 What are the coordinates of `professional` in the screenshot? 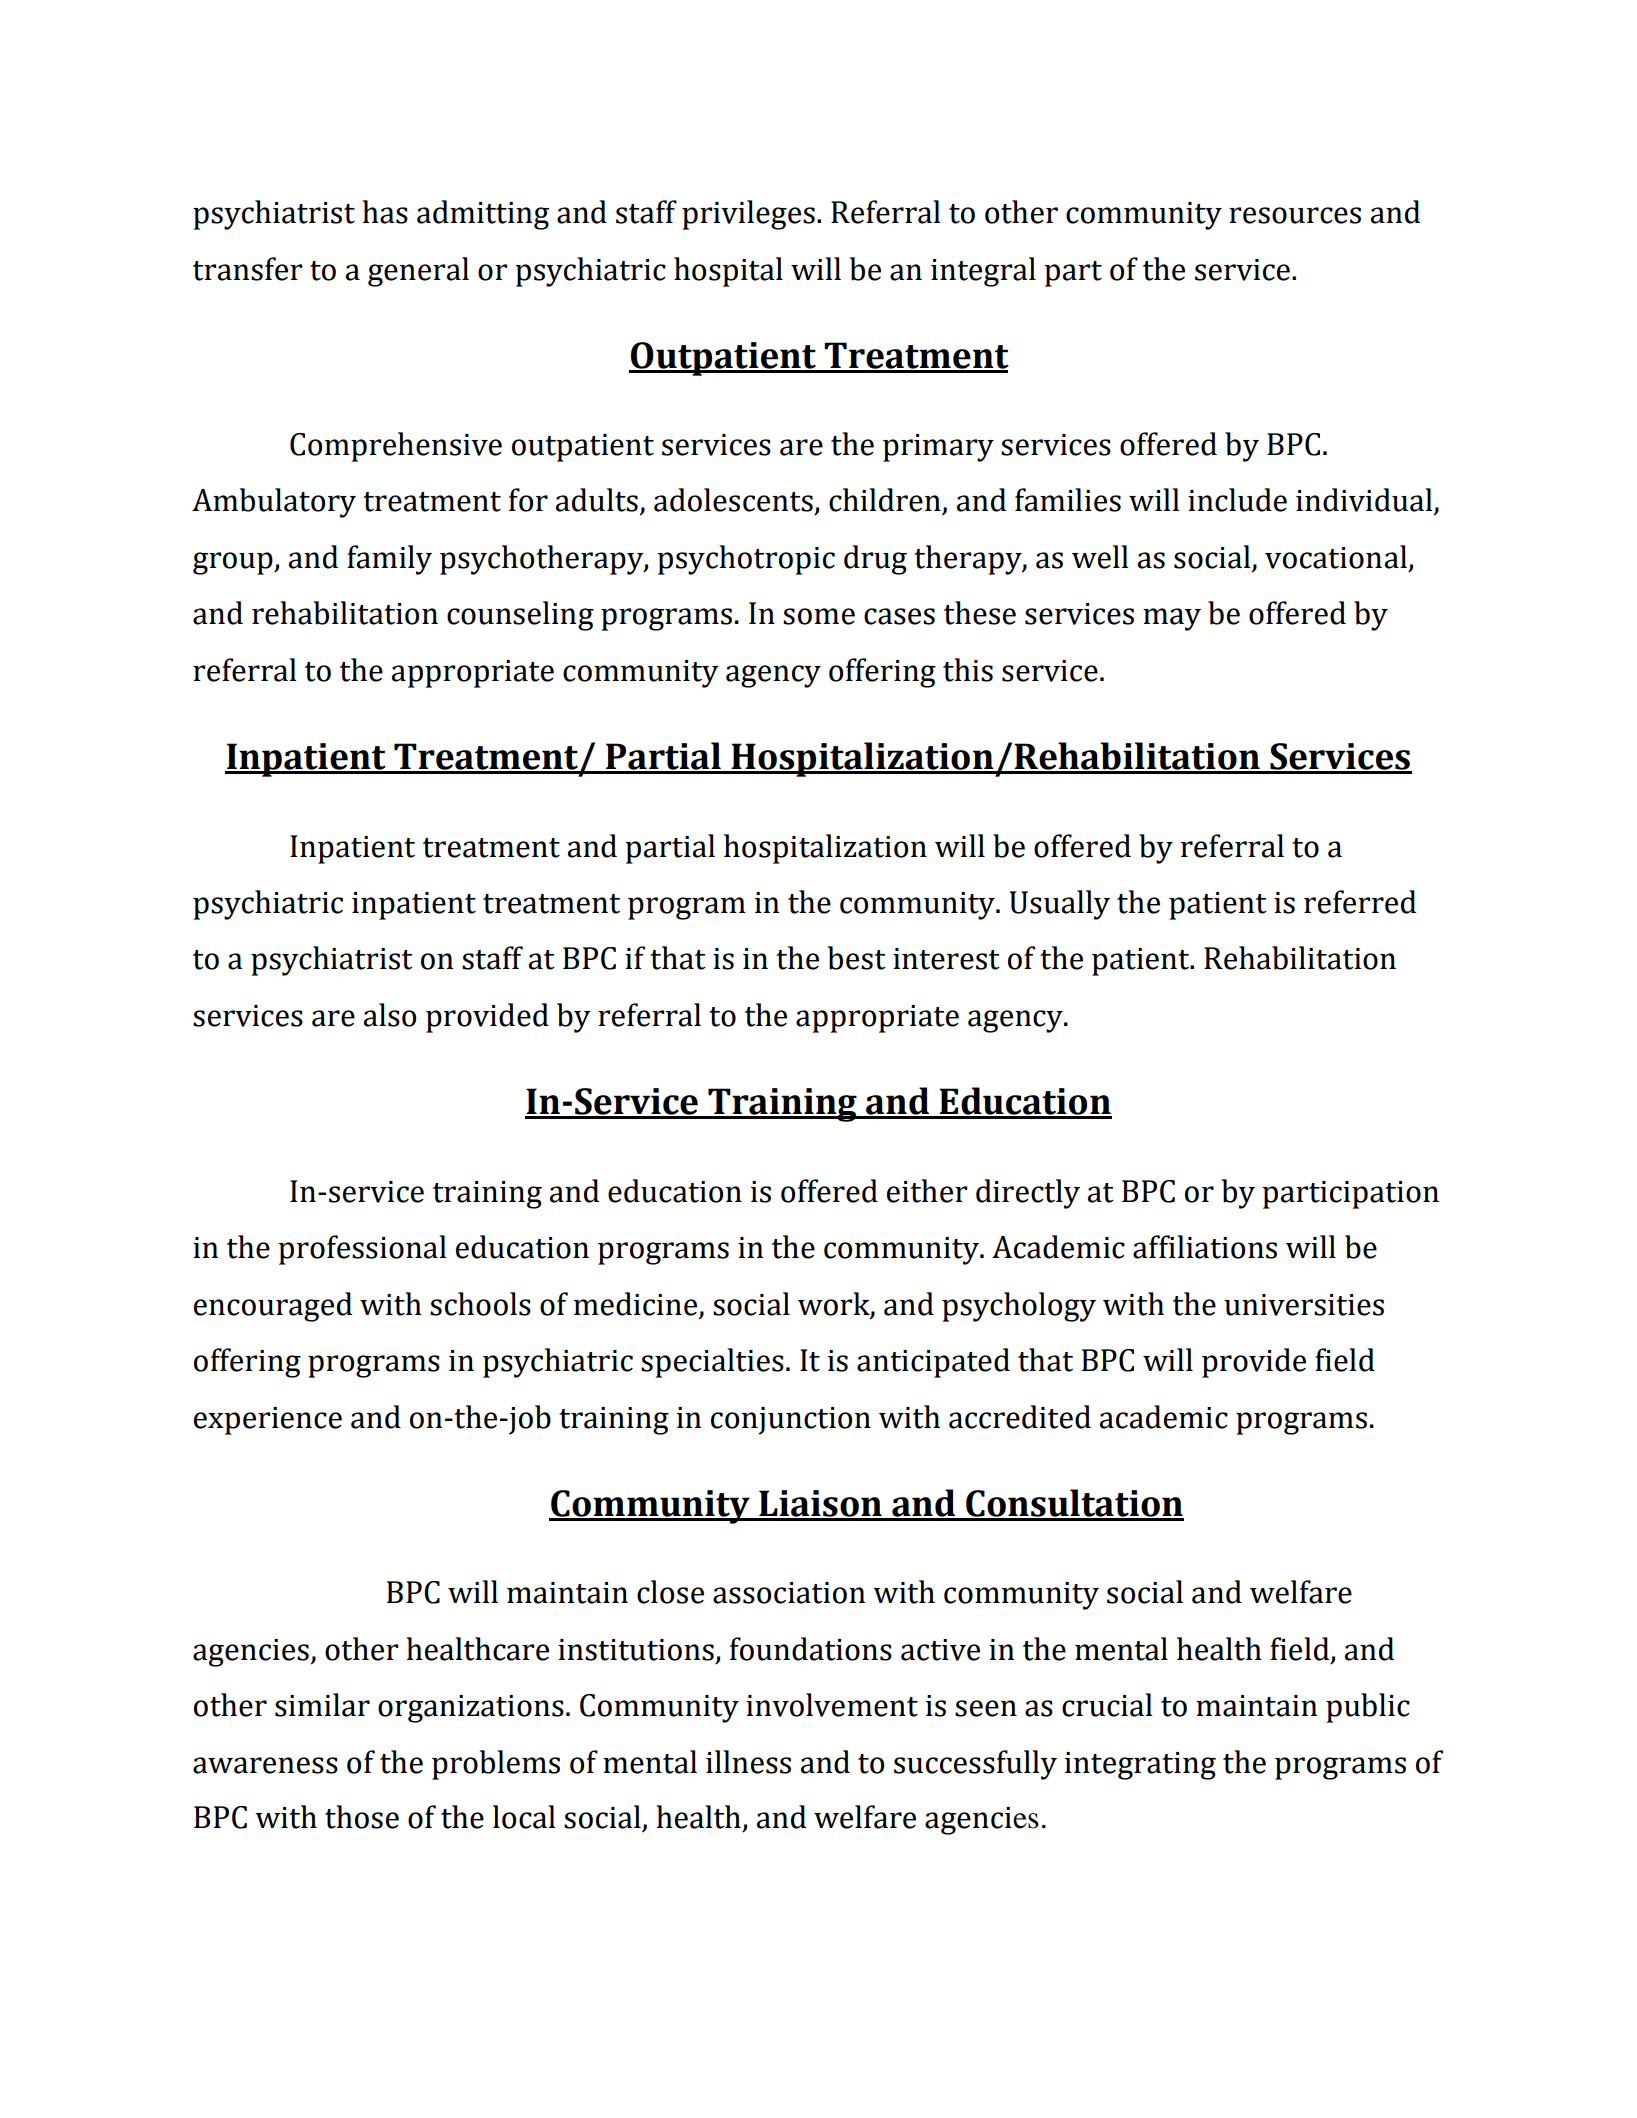 It's located at (362, 1250).
